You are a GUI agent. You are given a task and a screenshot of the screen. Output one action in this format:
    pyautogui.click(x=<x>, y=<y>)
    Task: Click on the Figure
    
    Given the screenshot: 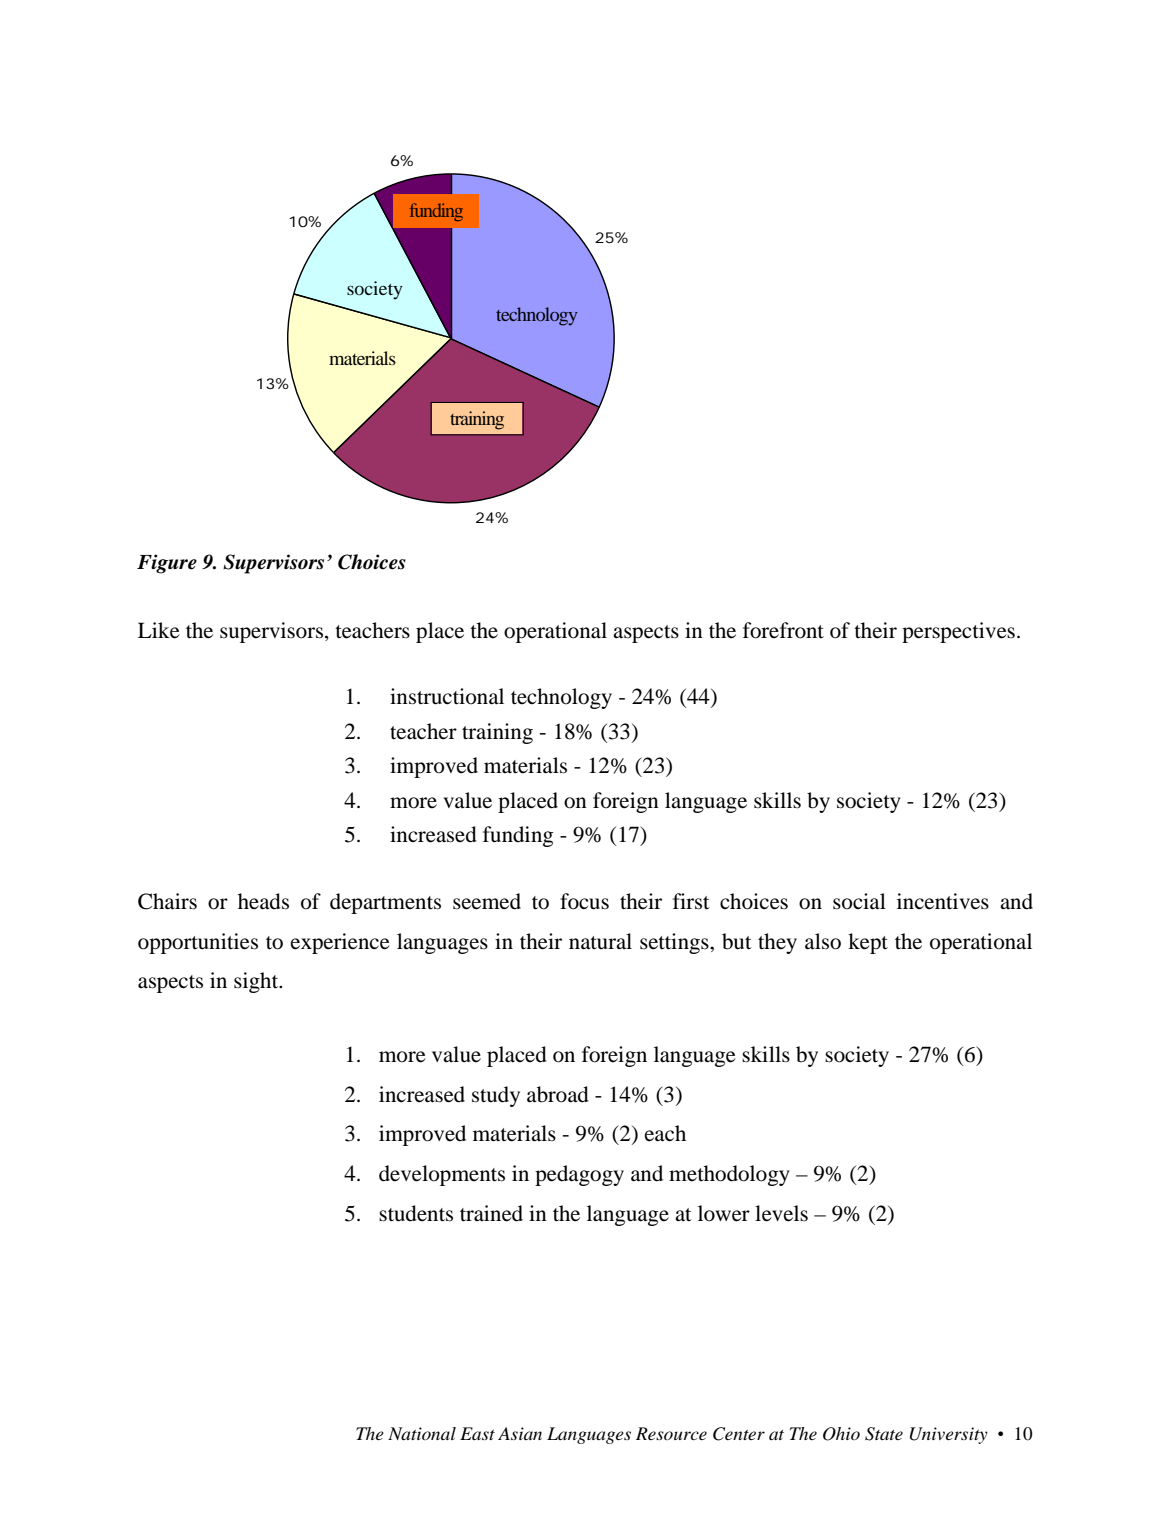 What is the action you would take?
    pyautogui.click(x=167, y=564)
